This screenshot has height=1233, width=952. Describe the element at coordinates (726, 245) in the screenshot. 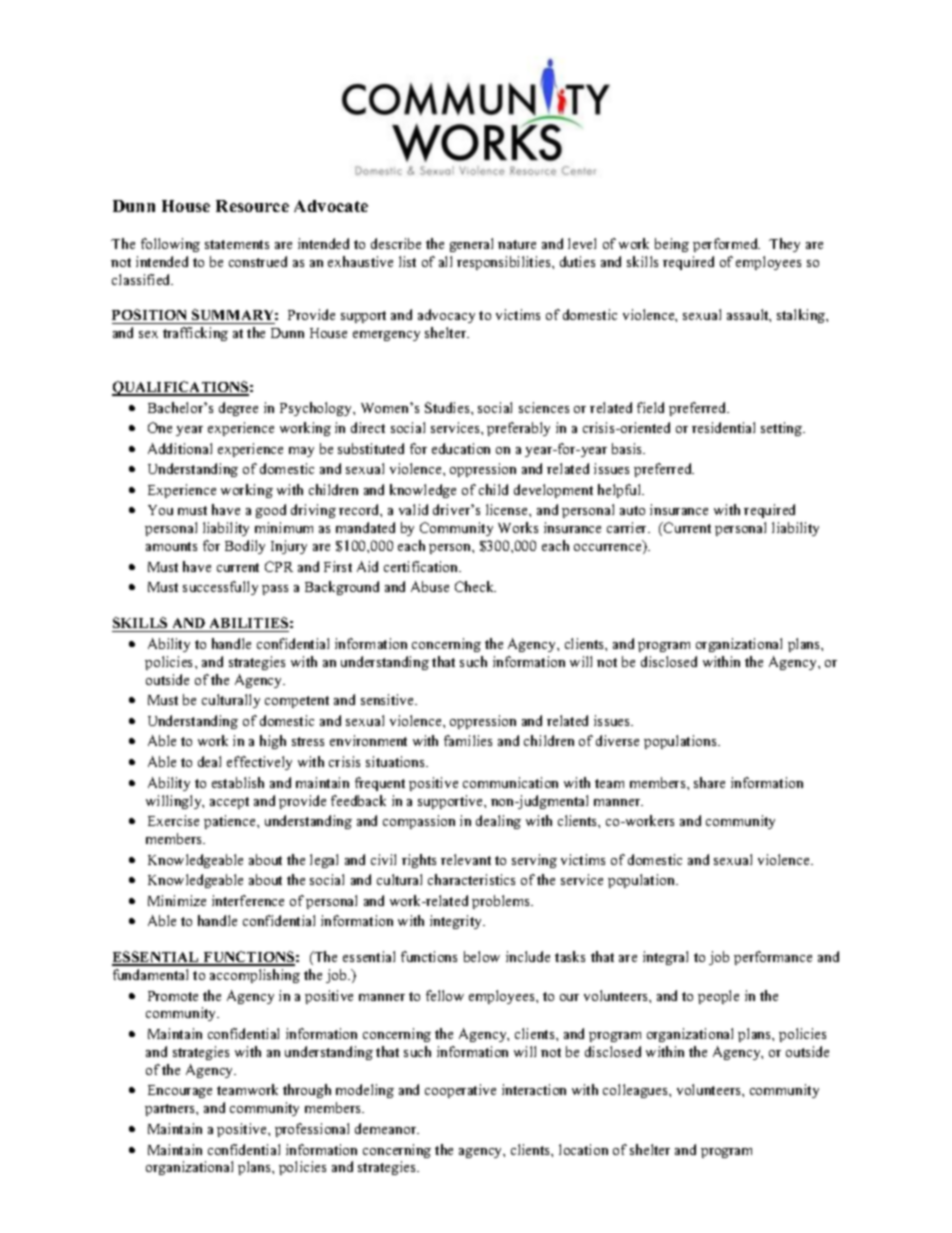

I see `performed` at that location.
